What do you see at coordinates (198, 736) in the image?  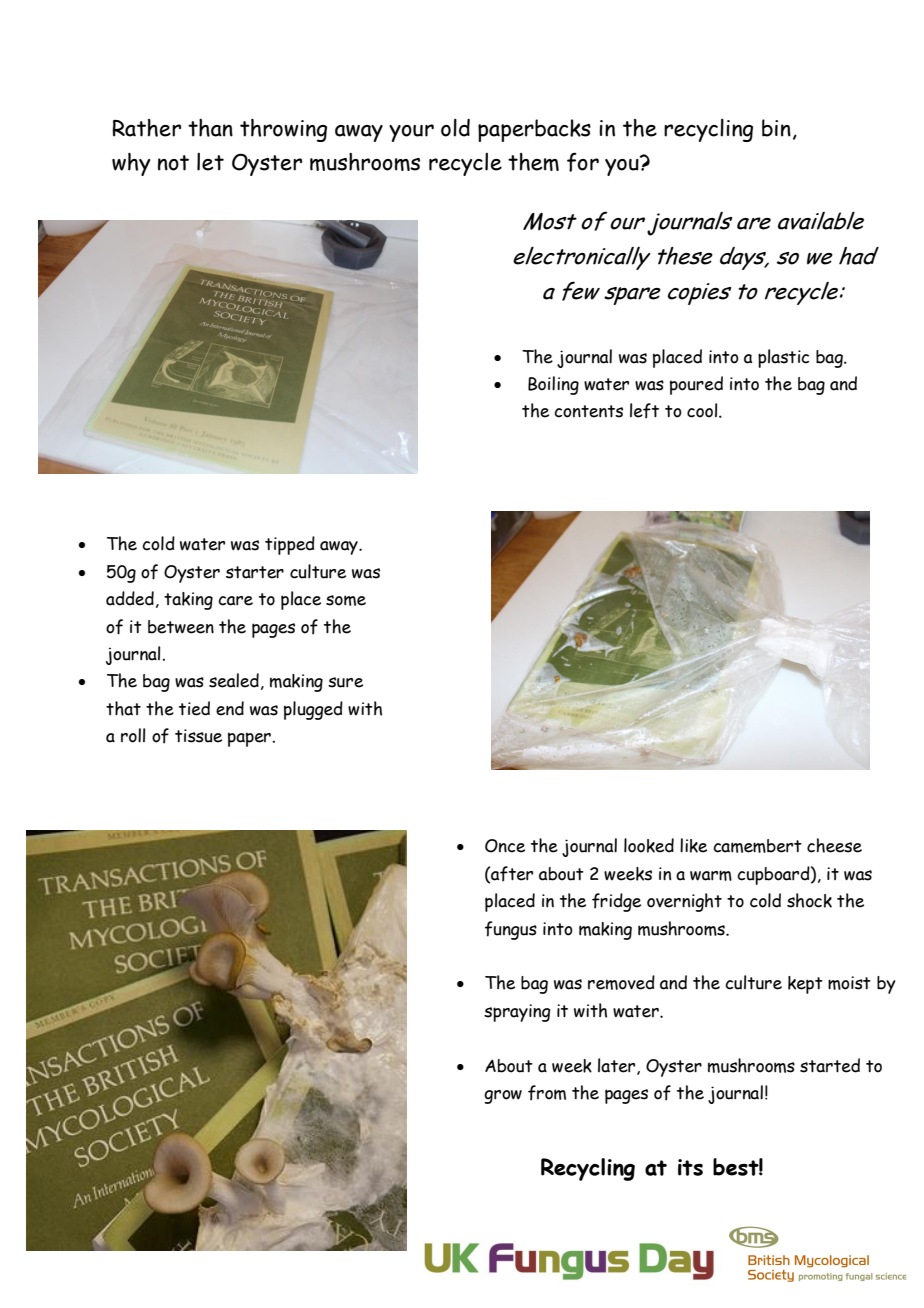 I see `tissue` at bounding box center [198, 736].
